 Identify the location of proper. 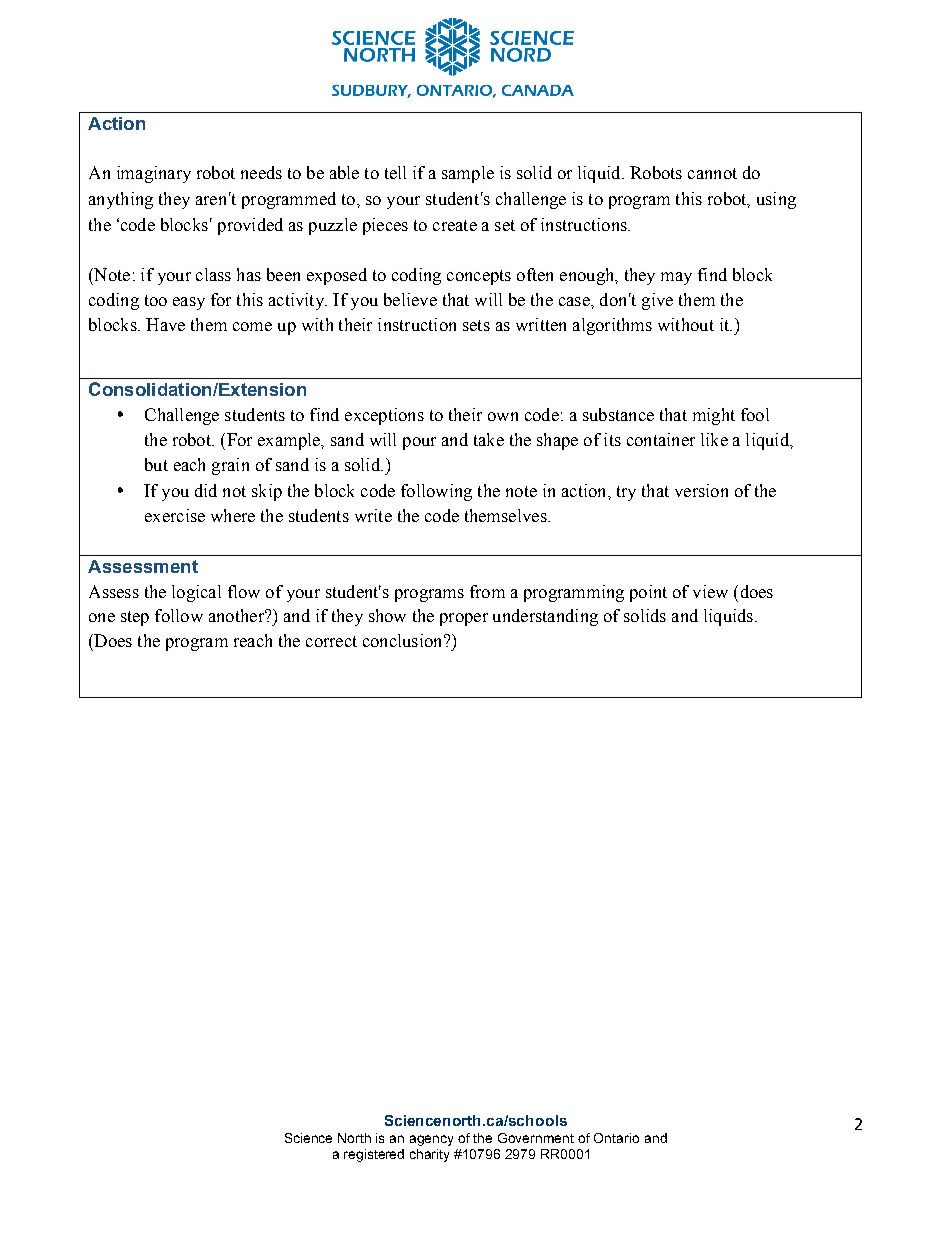
(464, 619).
